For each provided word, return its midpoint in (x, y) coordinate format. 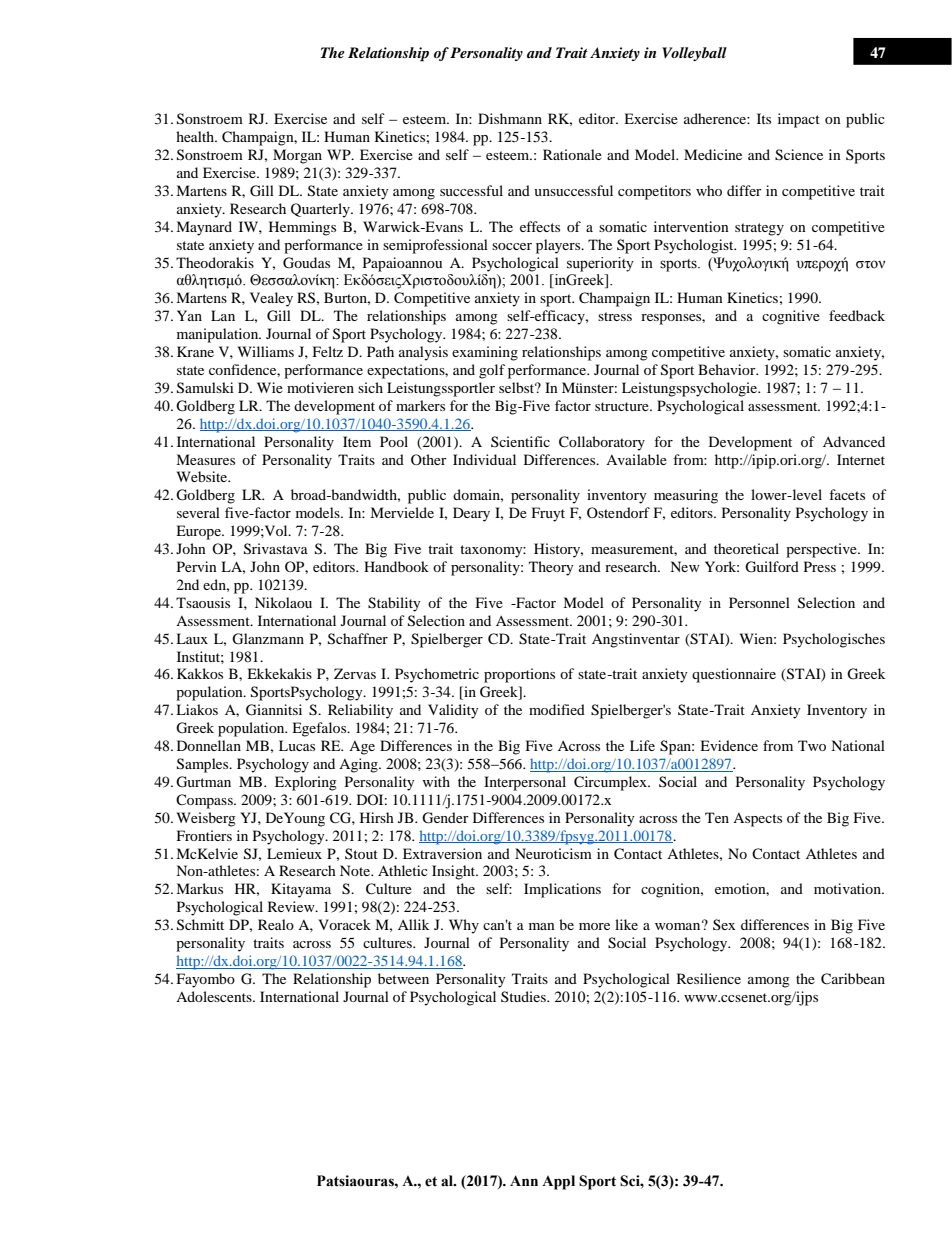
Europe (199, 532)
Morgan (297, 156)
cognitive (791, 317)
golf (492, 371)
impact (799, 120)
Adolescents (215, 996)
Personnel (759, 602)
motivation (848, 888)
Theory (551, 568)
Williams (266, 351)
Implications (562, 890)
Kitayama (301, 890)
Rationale (572, 154)
